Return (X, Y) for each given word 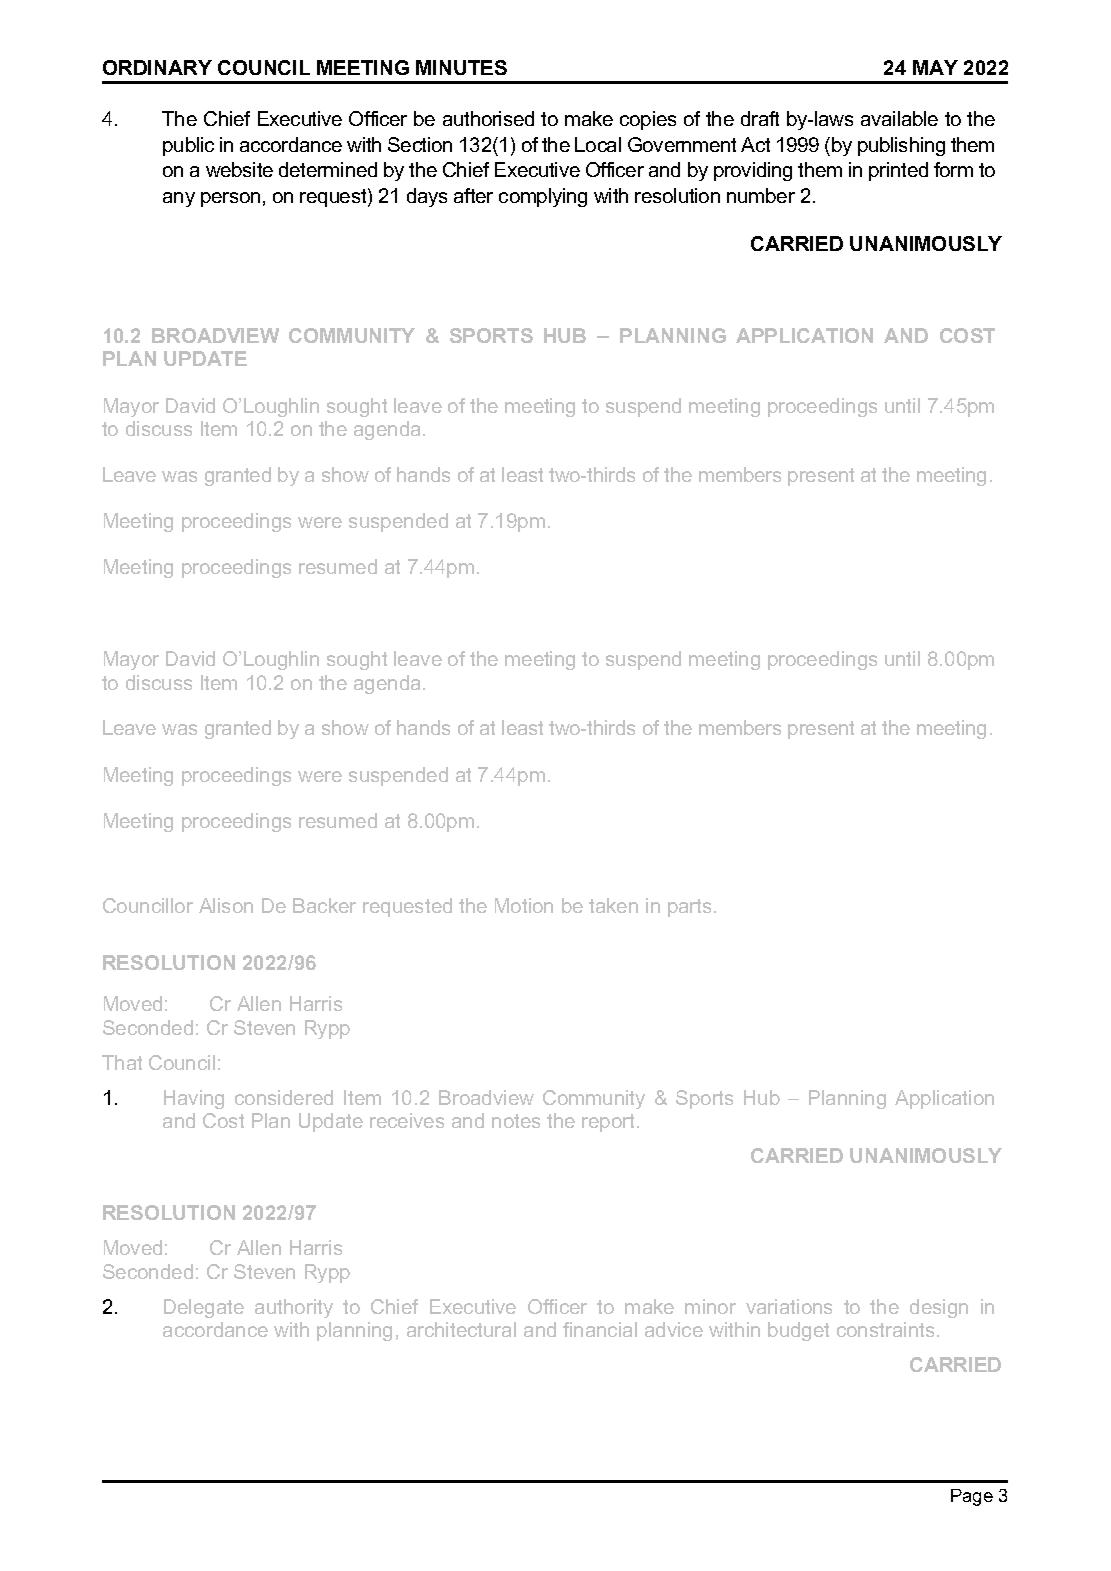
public (188, 146)
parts (689, 908)
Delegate (204, 1308)
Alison (226, 905)
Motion (524, 905)
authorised (488, 118)
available (899, 118)
